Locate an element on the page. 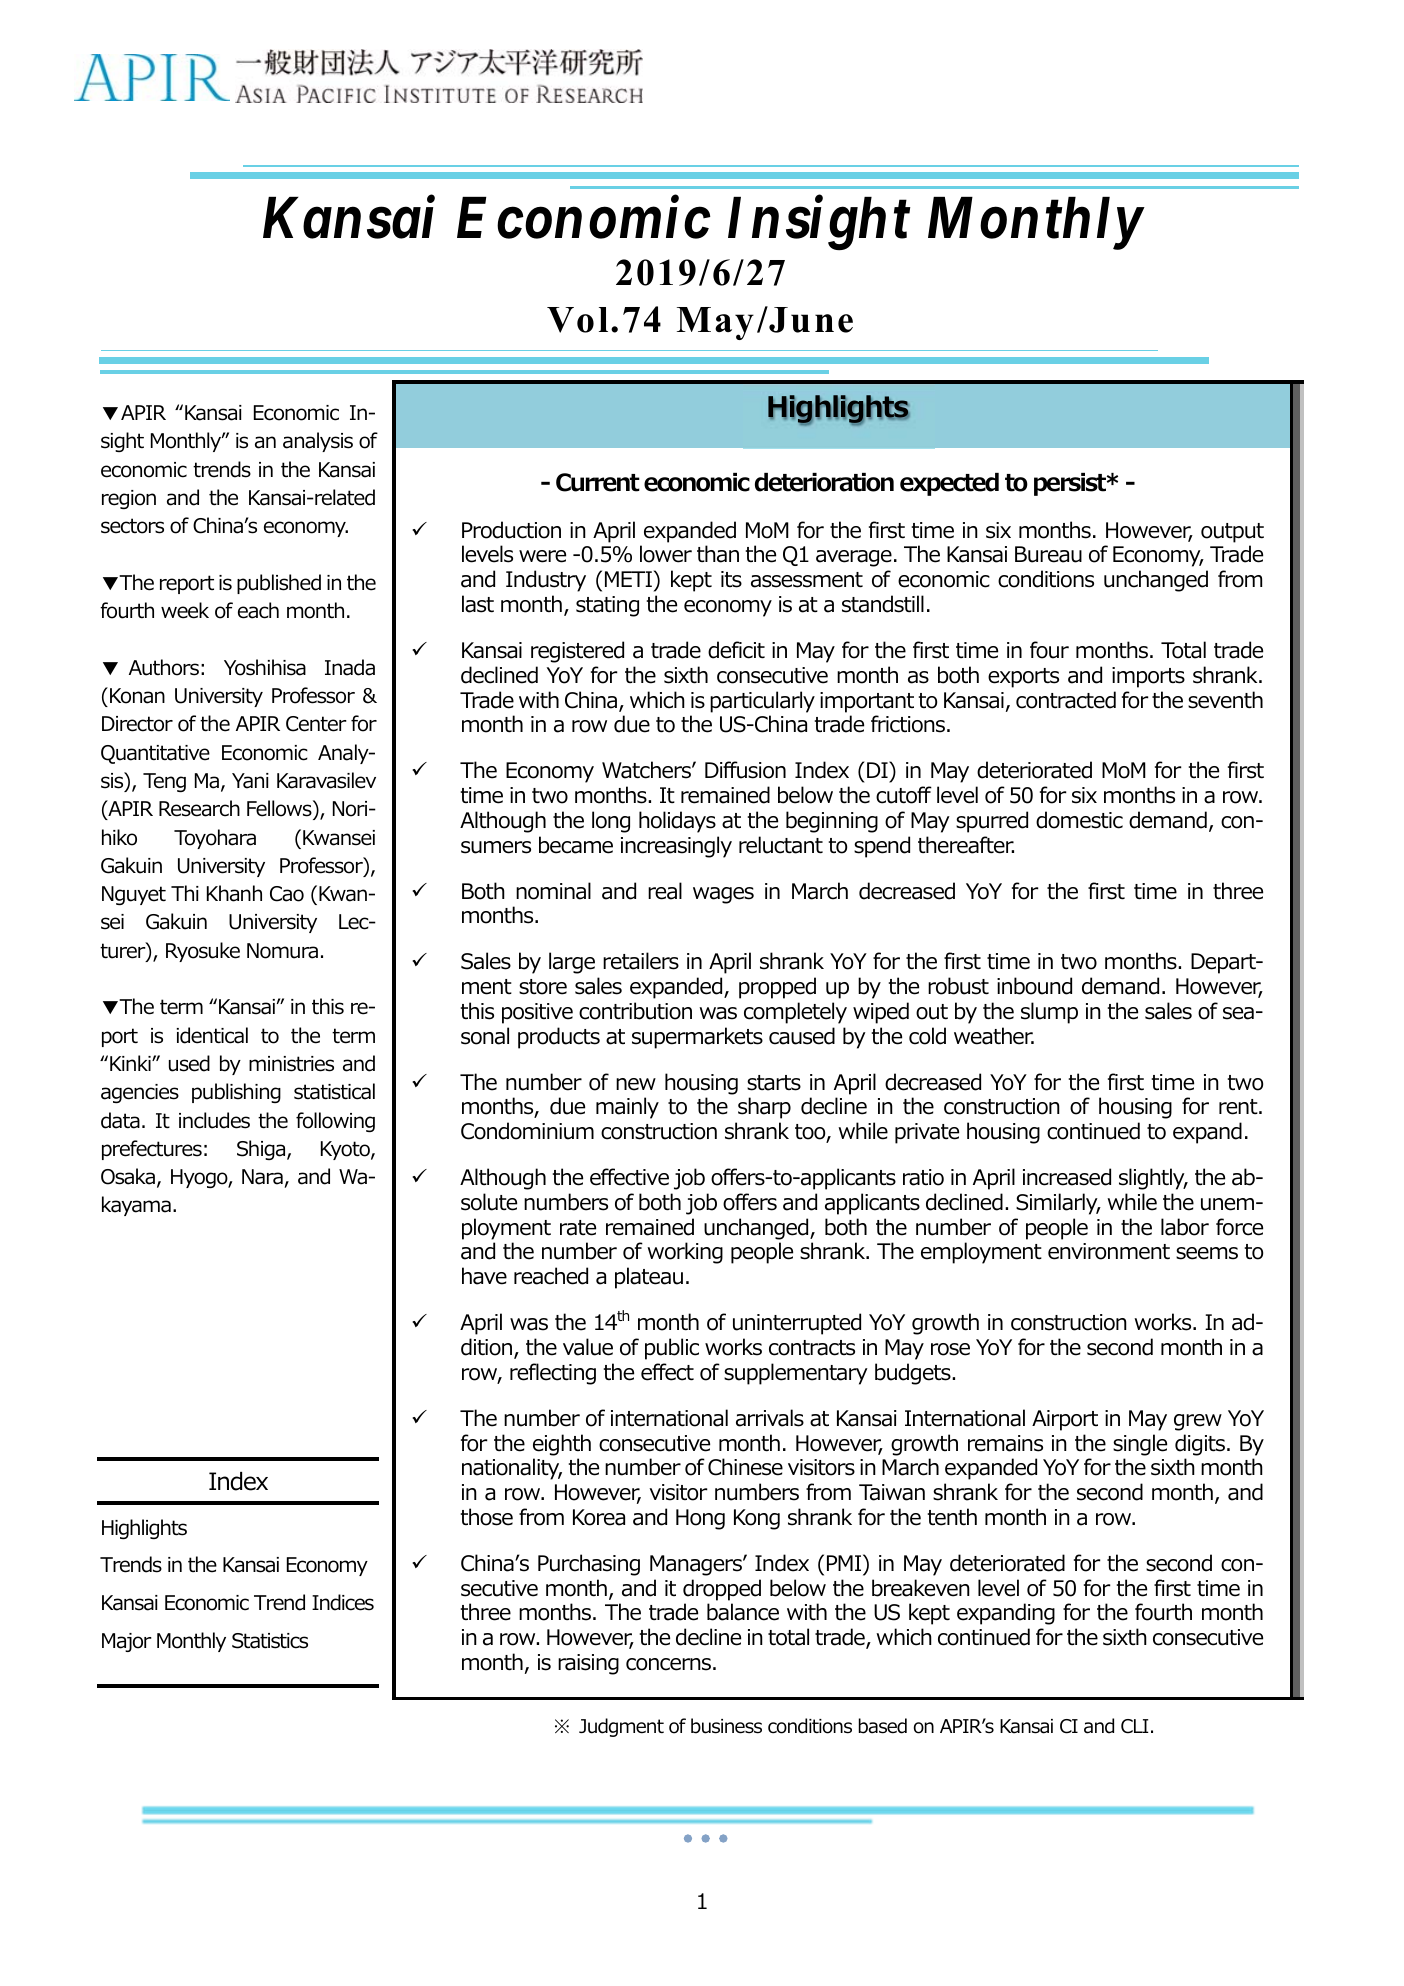 This document has height=1986, width=1404. Nara is located at coordinates (262, 1177).
